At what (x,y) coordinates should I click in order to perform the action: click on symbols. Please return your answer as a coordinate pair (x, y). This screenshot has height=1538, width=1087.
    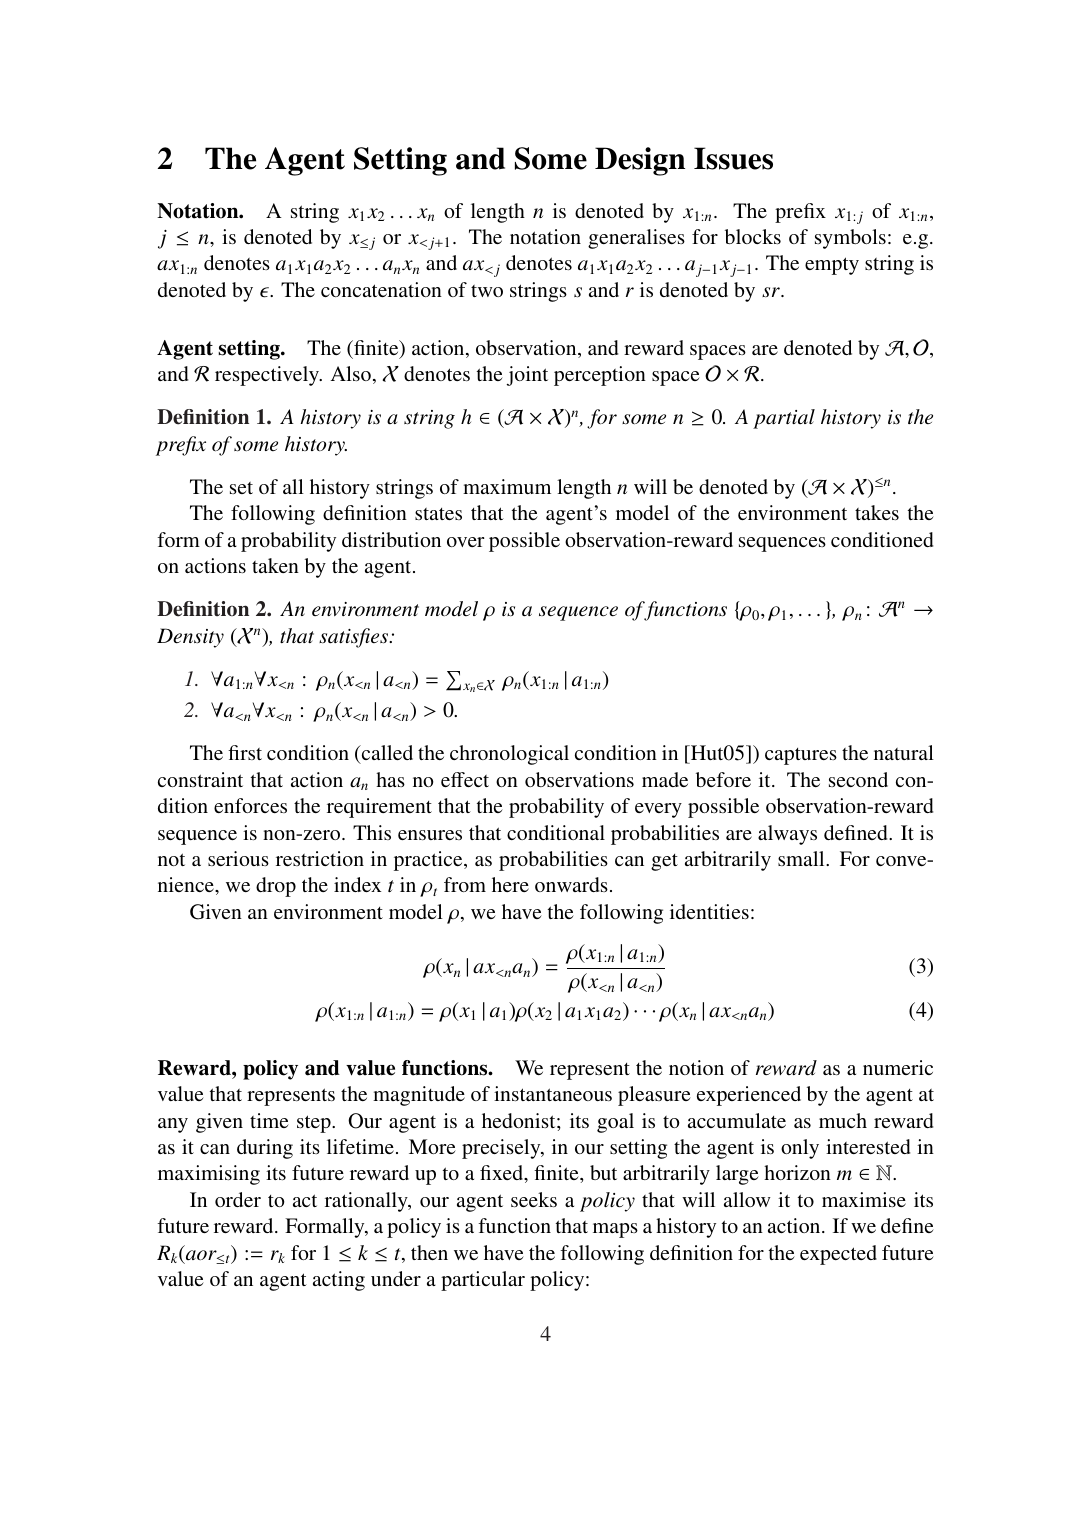
    Looking at the image, I should click on (850, 239).
